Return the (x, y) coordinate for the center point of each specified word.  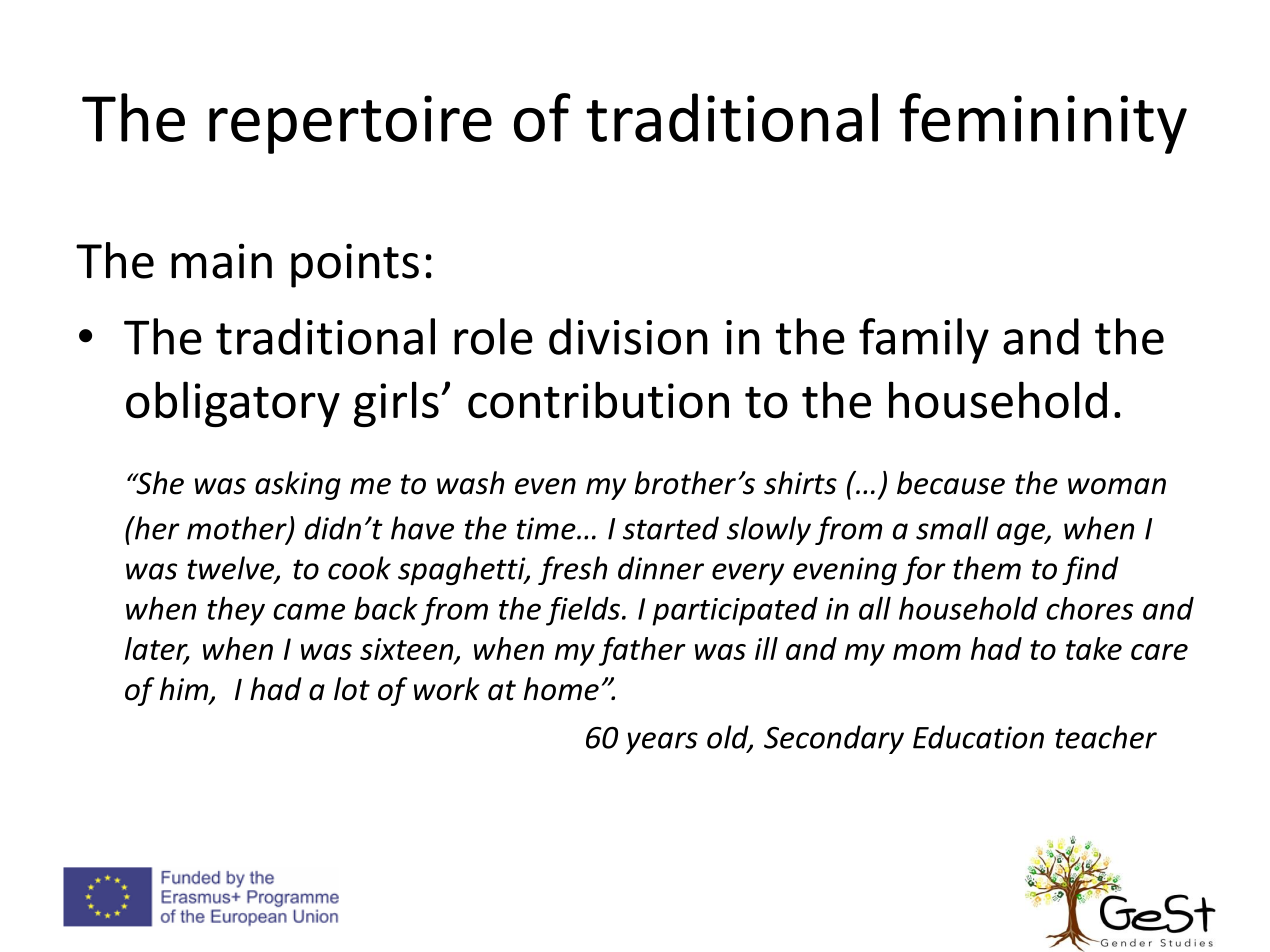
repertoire (350, 124)
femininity (1043, 123)
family (924, 341)
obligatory (233, 404)
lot (352, 689)
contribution (598, 400)
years (662, 743)
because (951, 483)
